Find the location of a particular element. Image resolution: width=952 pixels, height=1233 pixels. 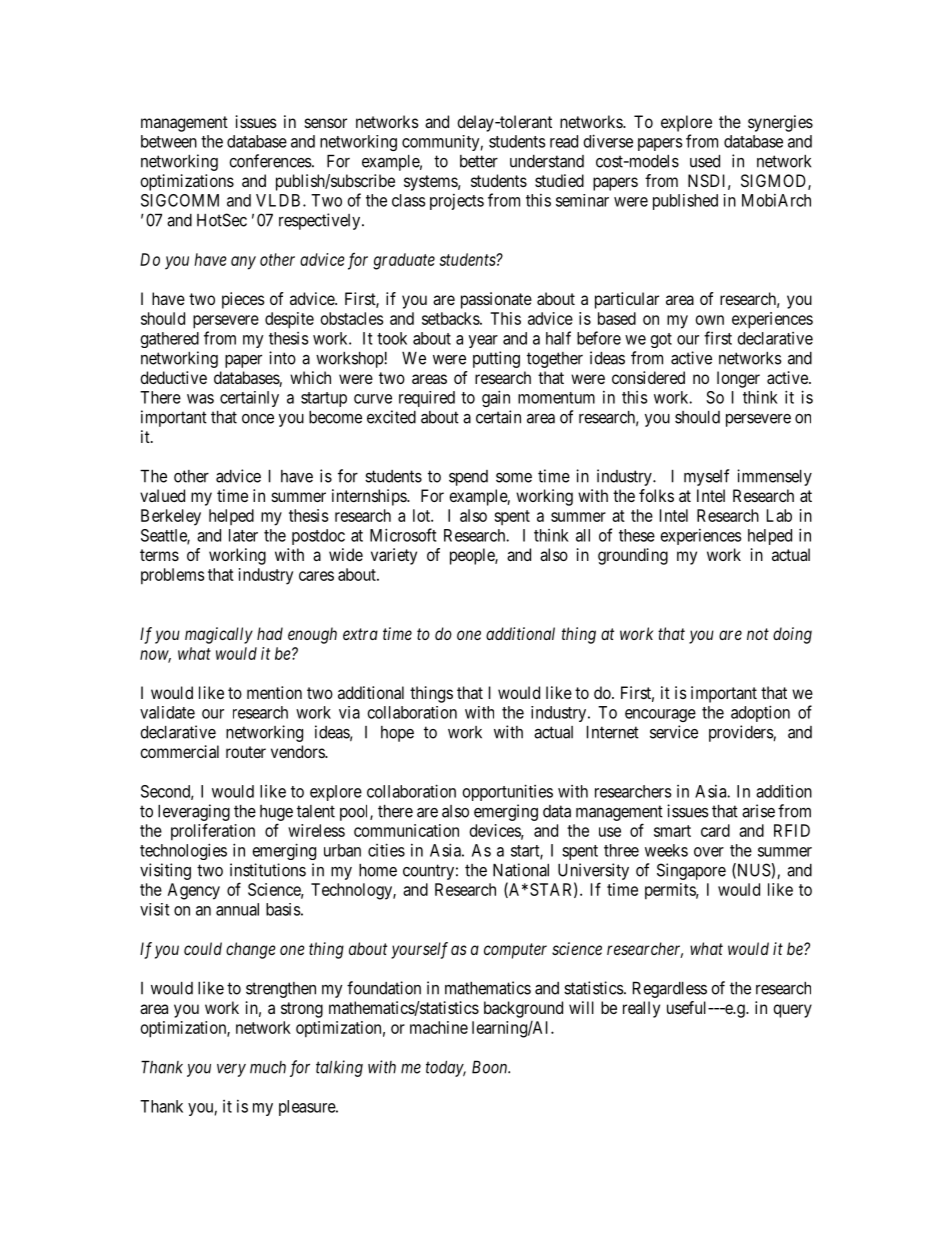

better is located at coordinates (479, 161).
